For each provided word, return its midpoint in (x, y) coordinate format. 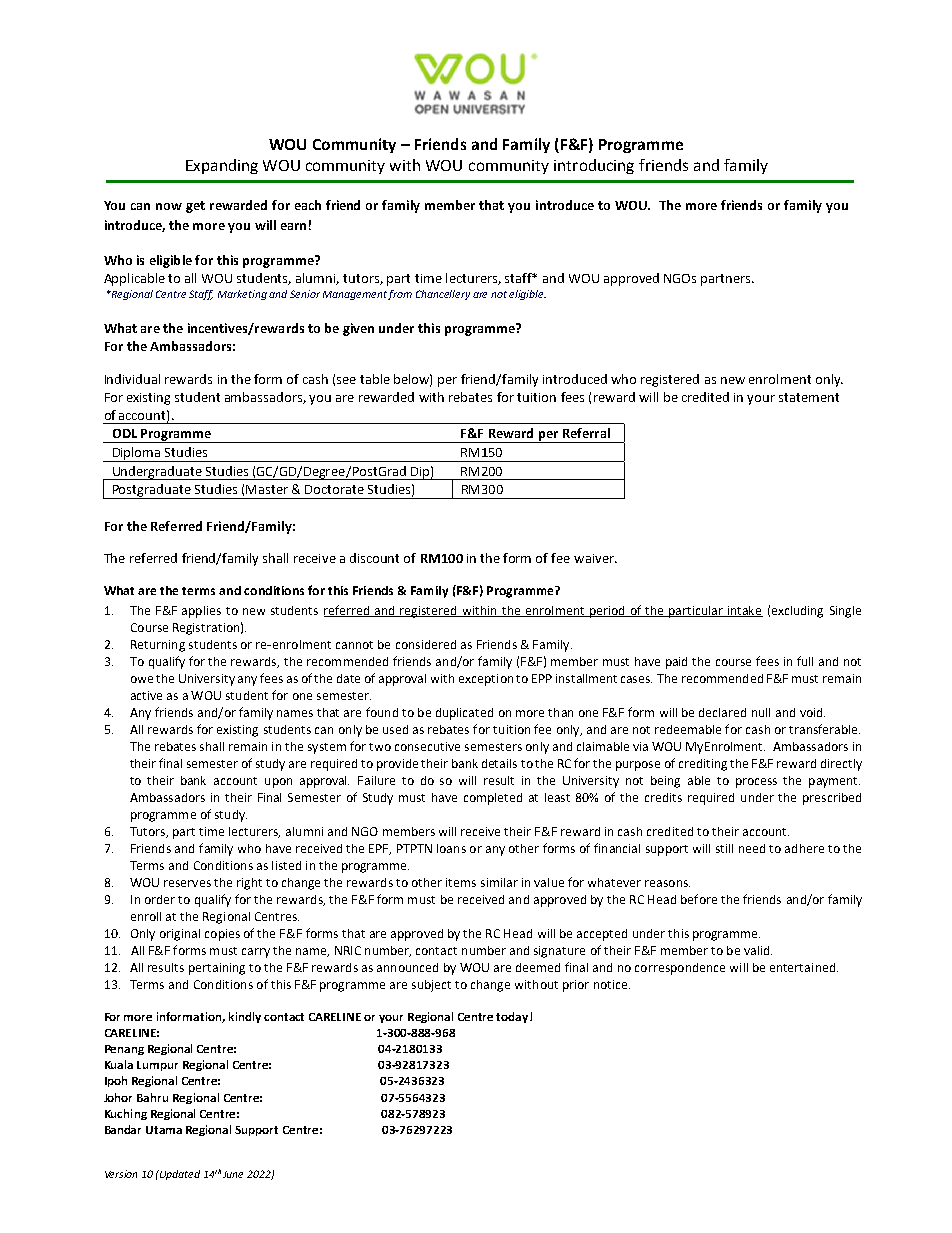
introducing (594, 166)
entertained (802, 967)
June (233, 1174)
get (195, 207)
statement (809, 397)
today (513, 1017)
